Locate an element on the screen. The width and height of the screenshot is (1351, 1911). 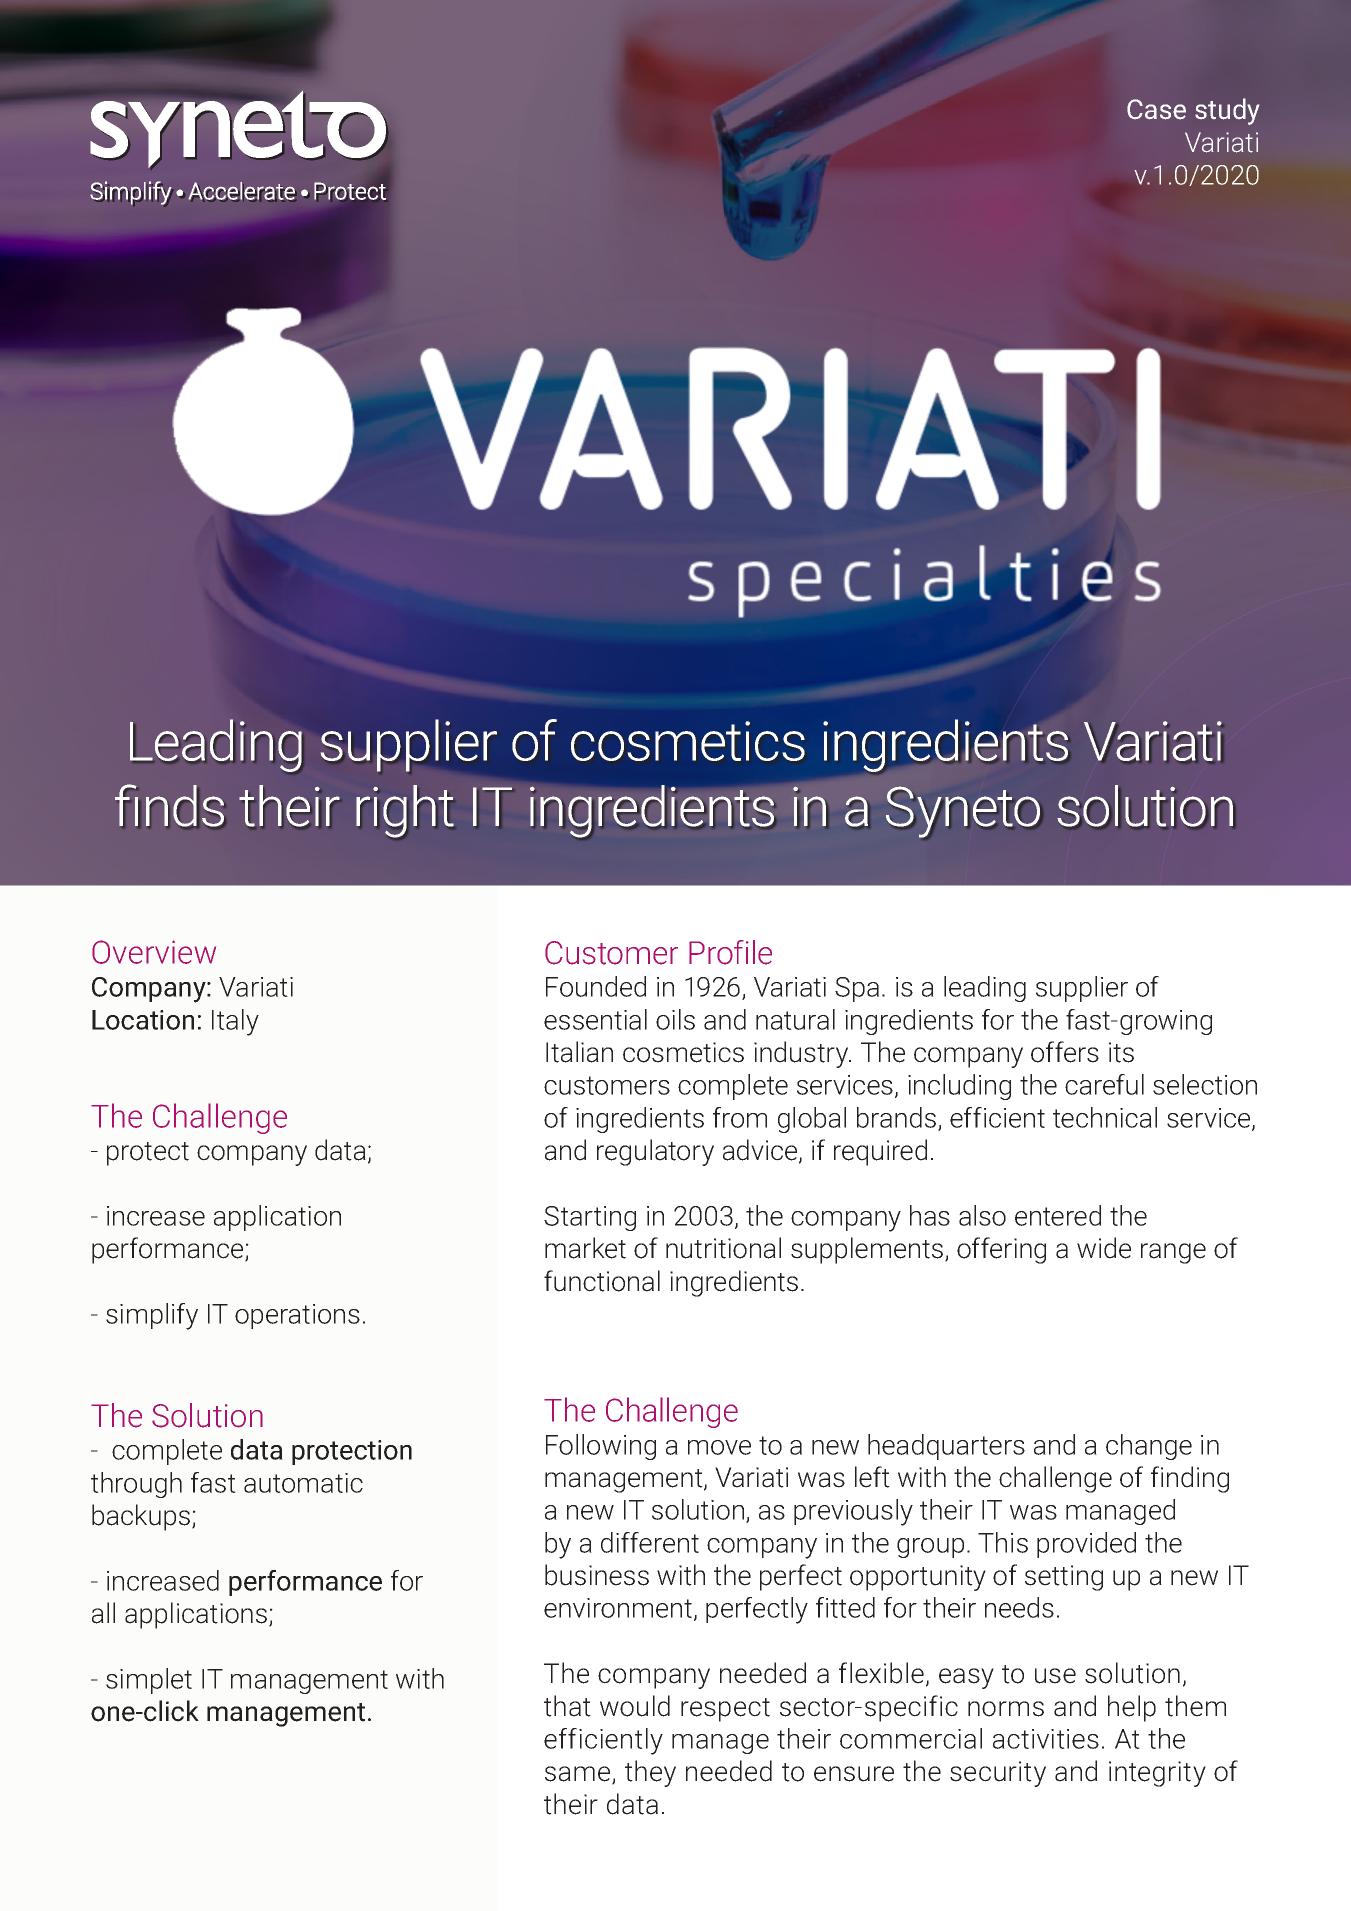
Case is located at coordinates (1156, 109).
